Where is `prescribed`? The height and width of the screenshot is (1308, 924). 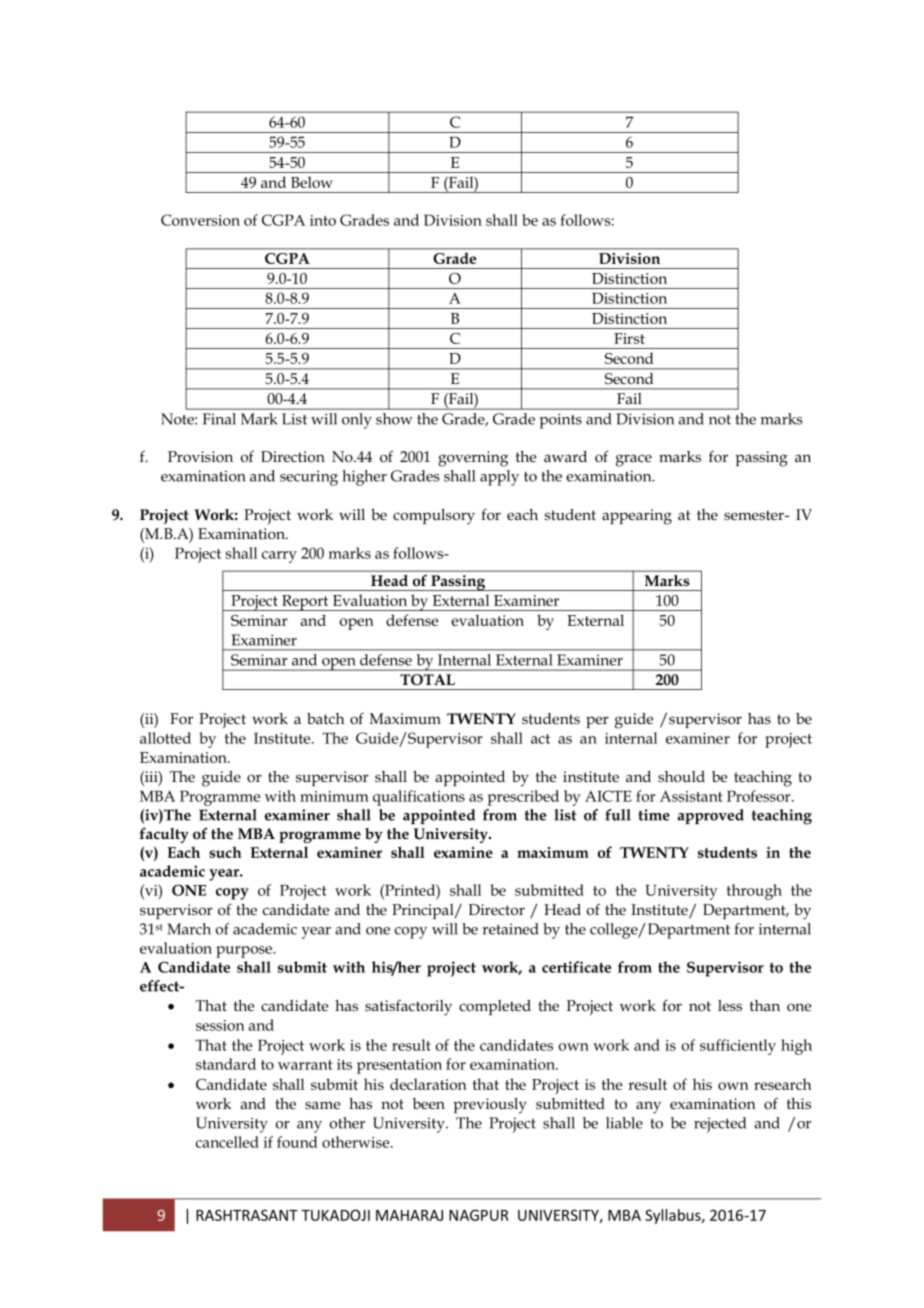
prescribed is located at coordinates (523, 798).
